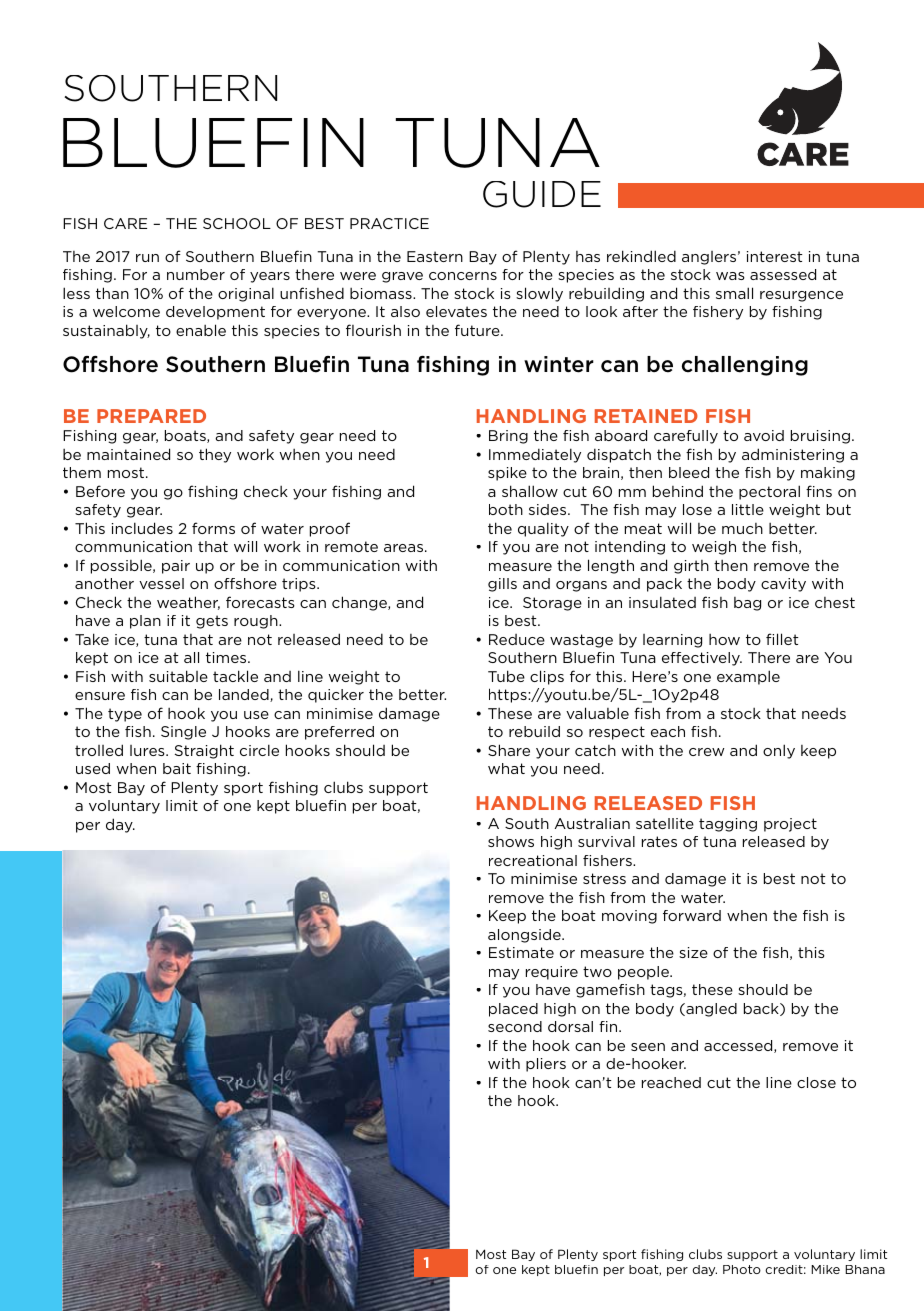  I want to click on Single, so click(183, 733).
